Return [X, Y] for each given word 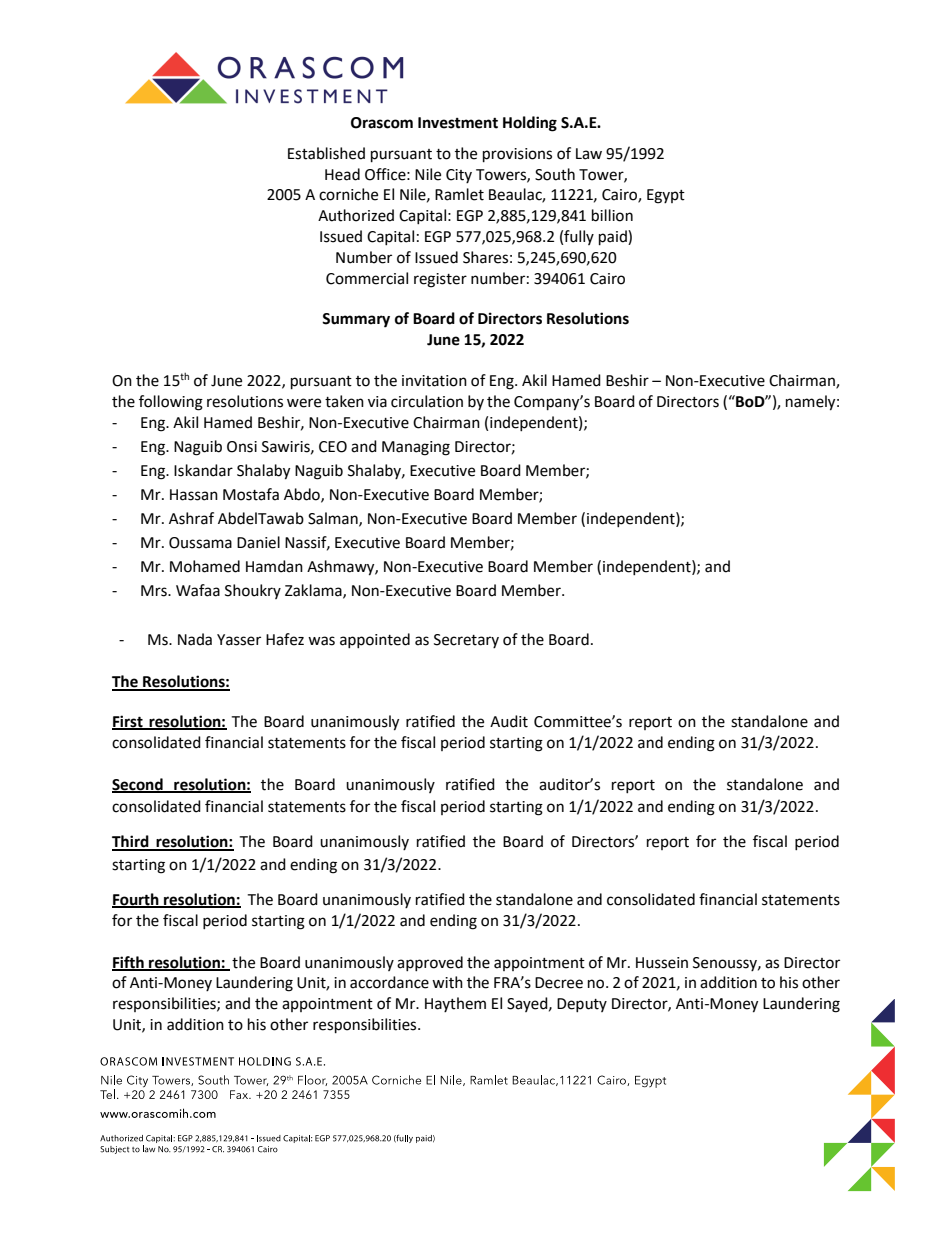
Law [589, 154]
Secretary [466, 641]
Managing [416, 448]
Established [326, 153]
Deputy [582, 1005]
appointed [375, 640]
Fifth [129, 963]
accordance [389, 982]
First [128, 722]
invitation [434, 381]
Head [342, 174]
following [171, 403]
